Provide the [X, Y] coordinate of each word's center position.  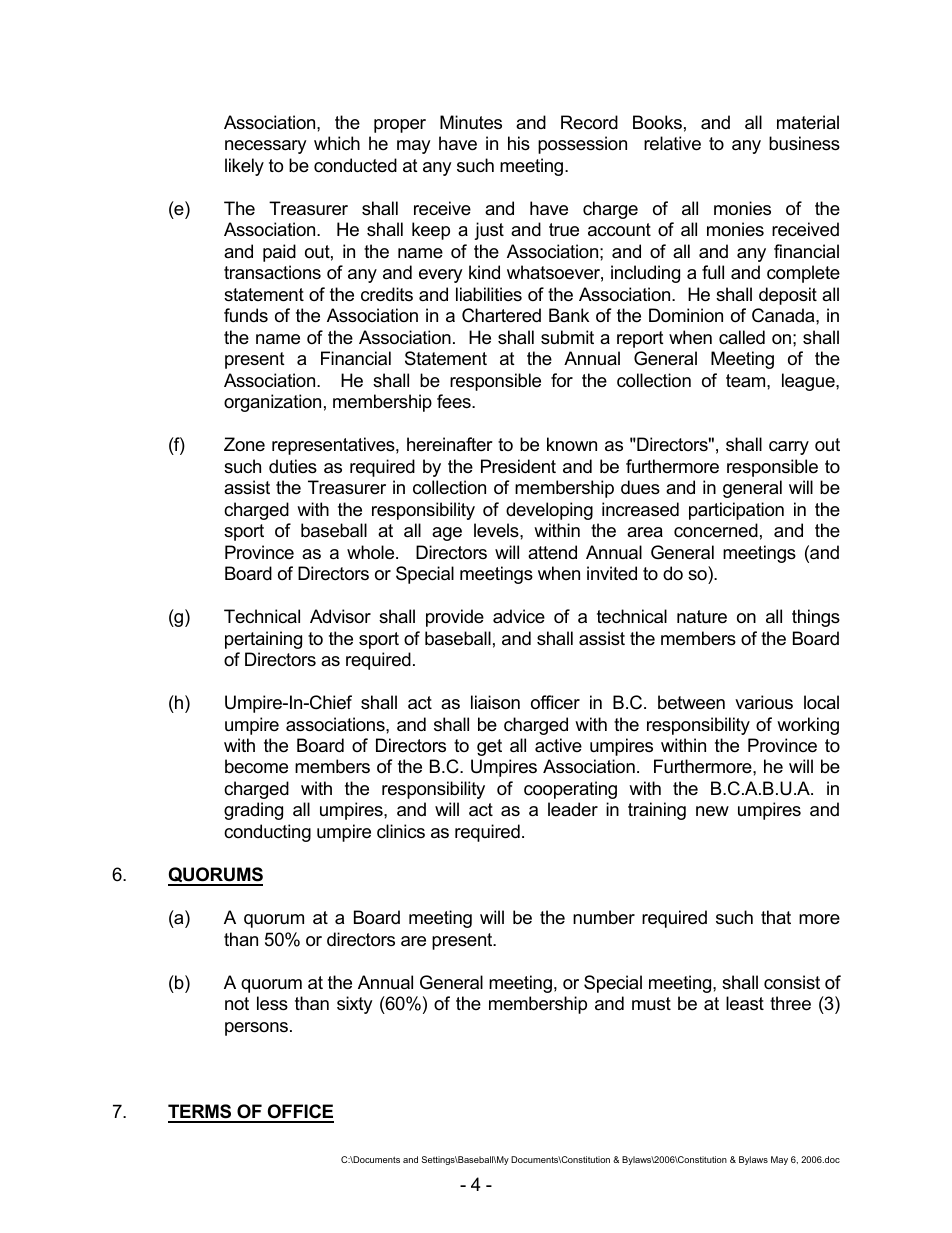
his [519, 143]
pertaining [263, 640]
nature [702, 617]
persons [256, 1029]
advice [519, 616]
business [804, 143]
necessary [266, 147]
